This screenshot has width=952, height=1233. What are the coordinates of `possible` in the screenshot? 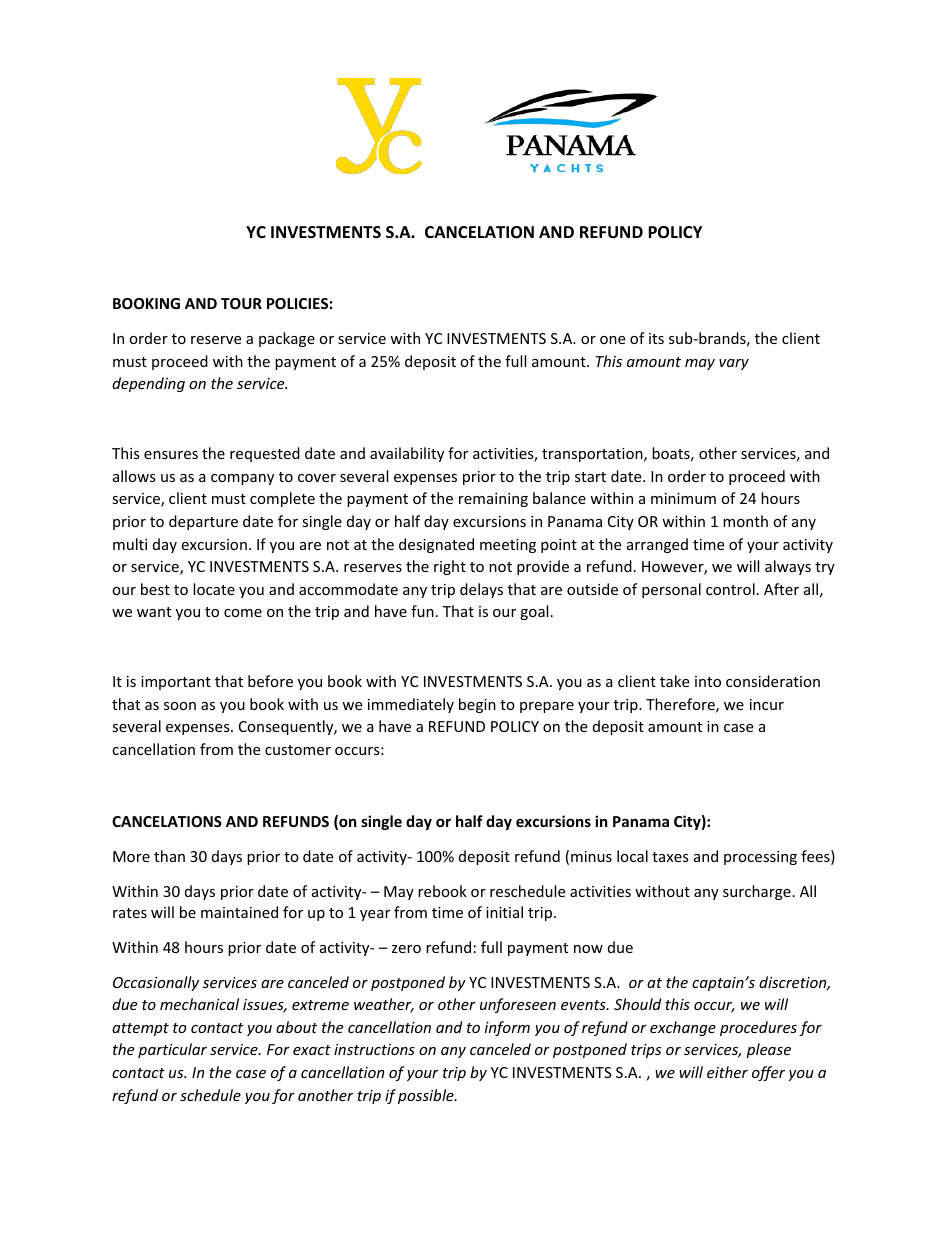 It's located at (427, 1096).
